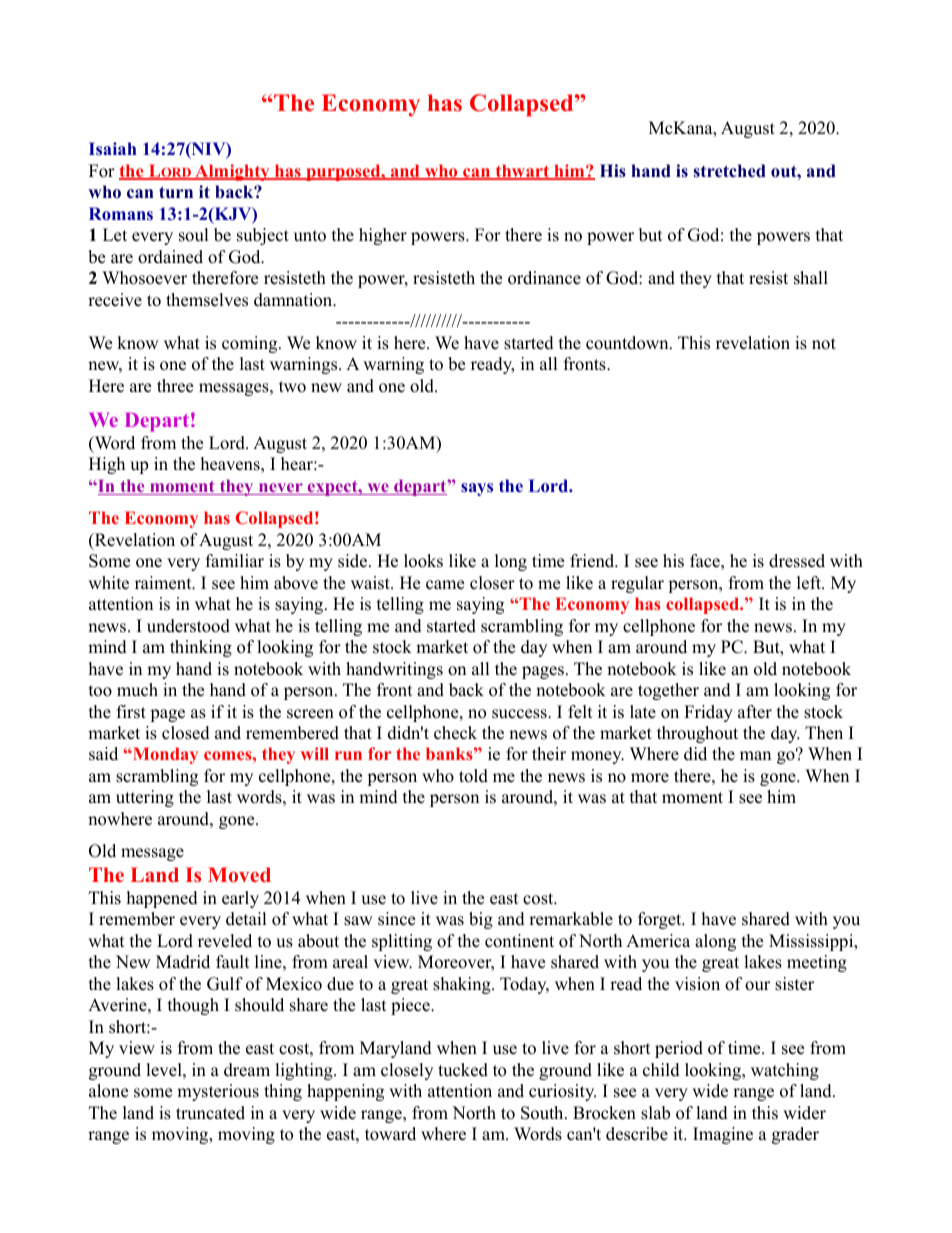 The width and height of the image is (952, 1233). I want to click on ordinance, so click(544, 278).
